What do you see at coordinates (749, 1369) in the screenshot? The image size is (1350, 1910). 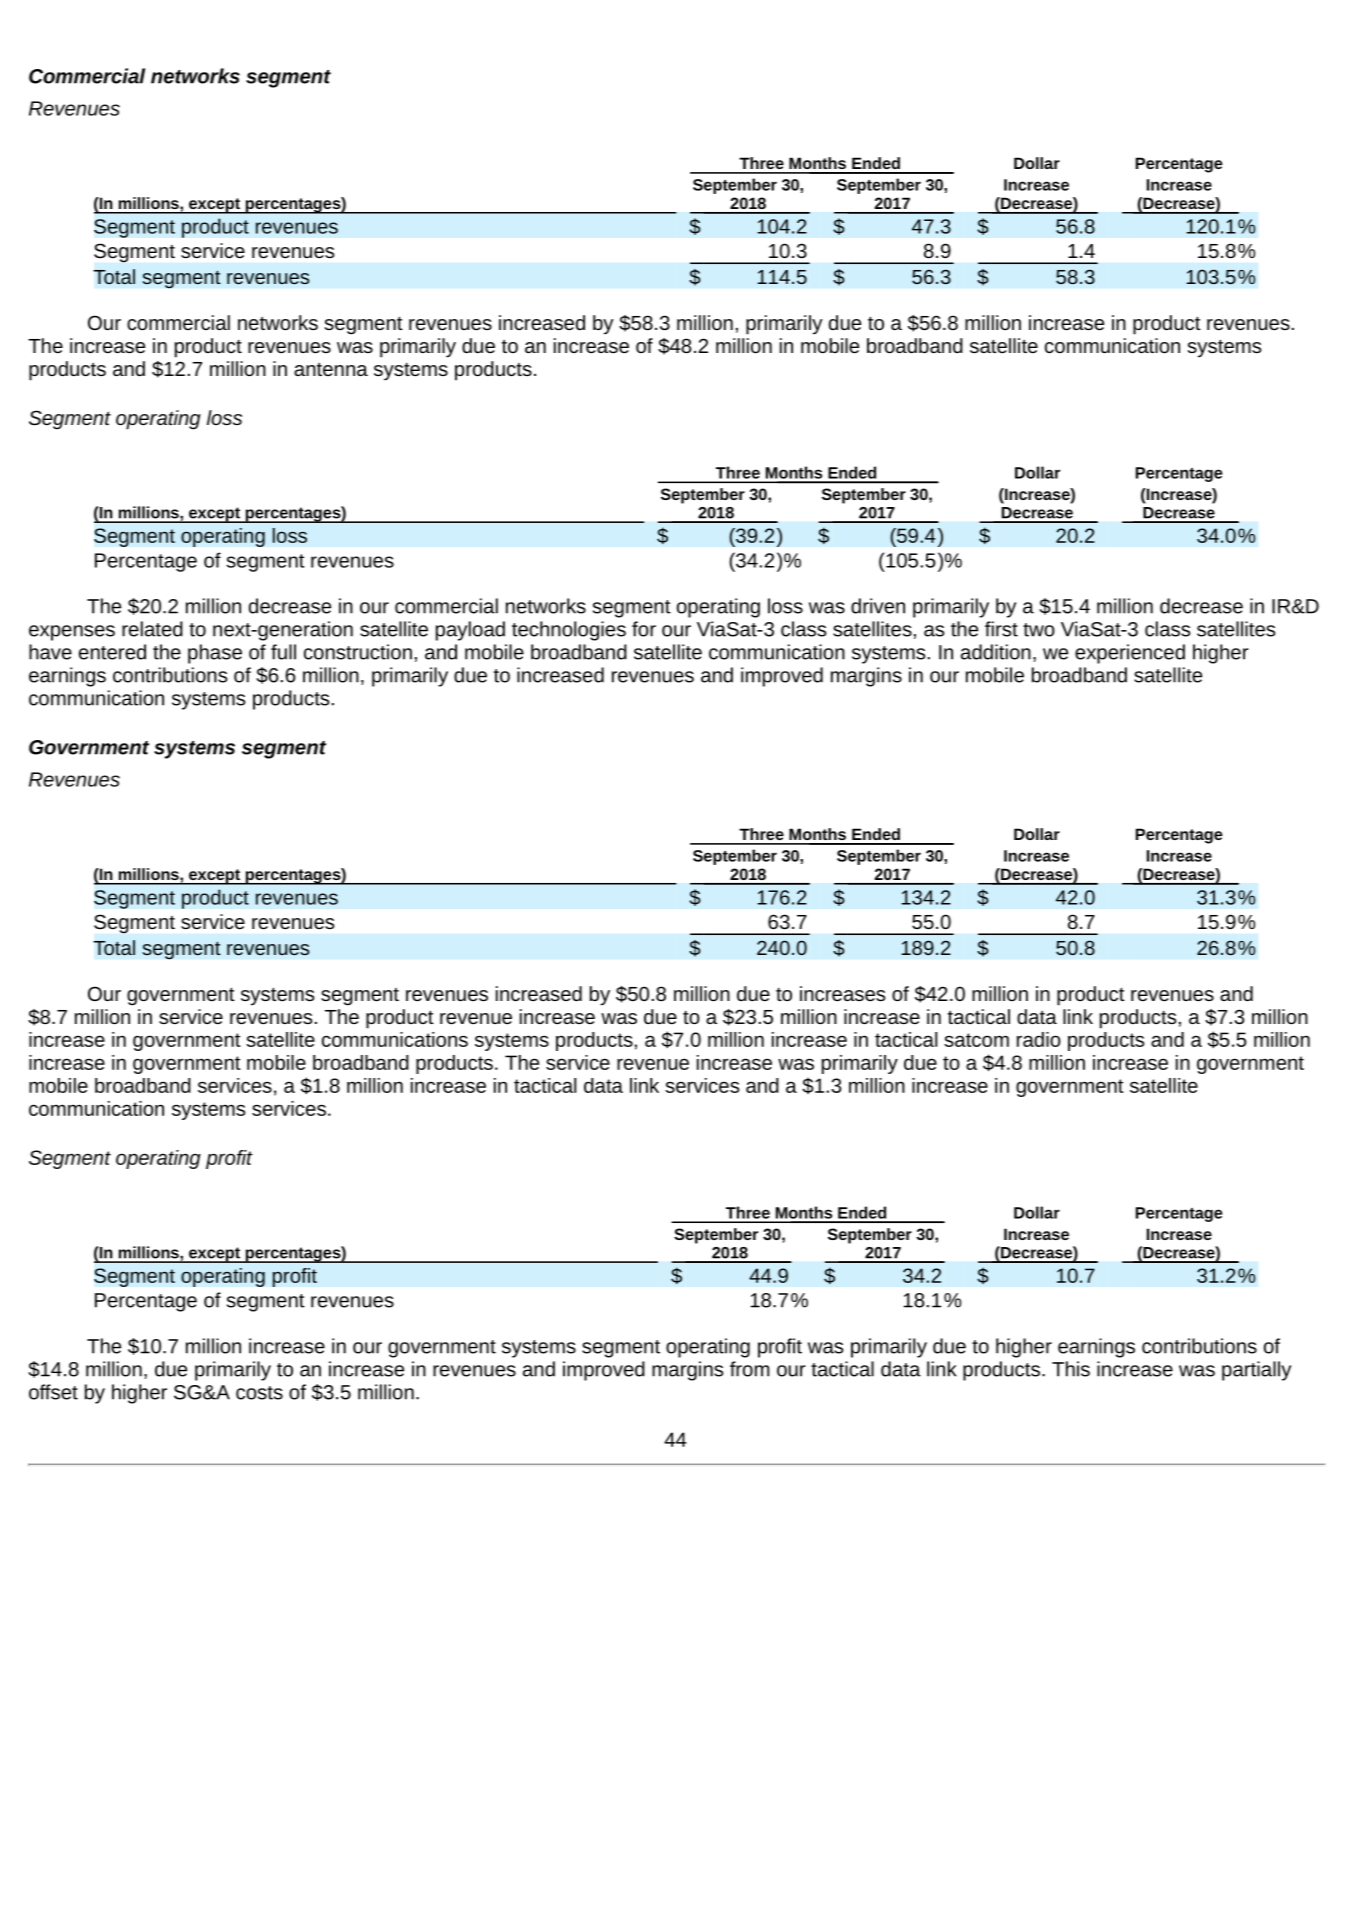 I see `from` at bounding box center [749, 1369].
